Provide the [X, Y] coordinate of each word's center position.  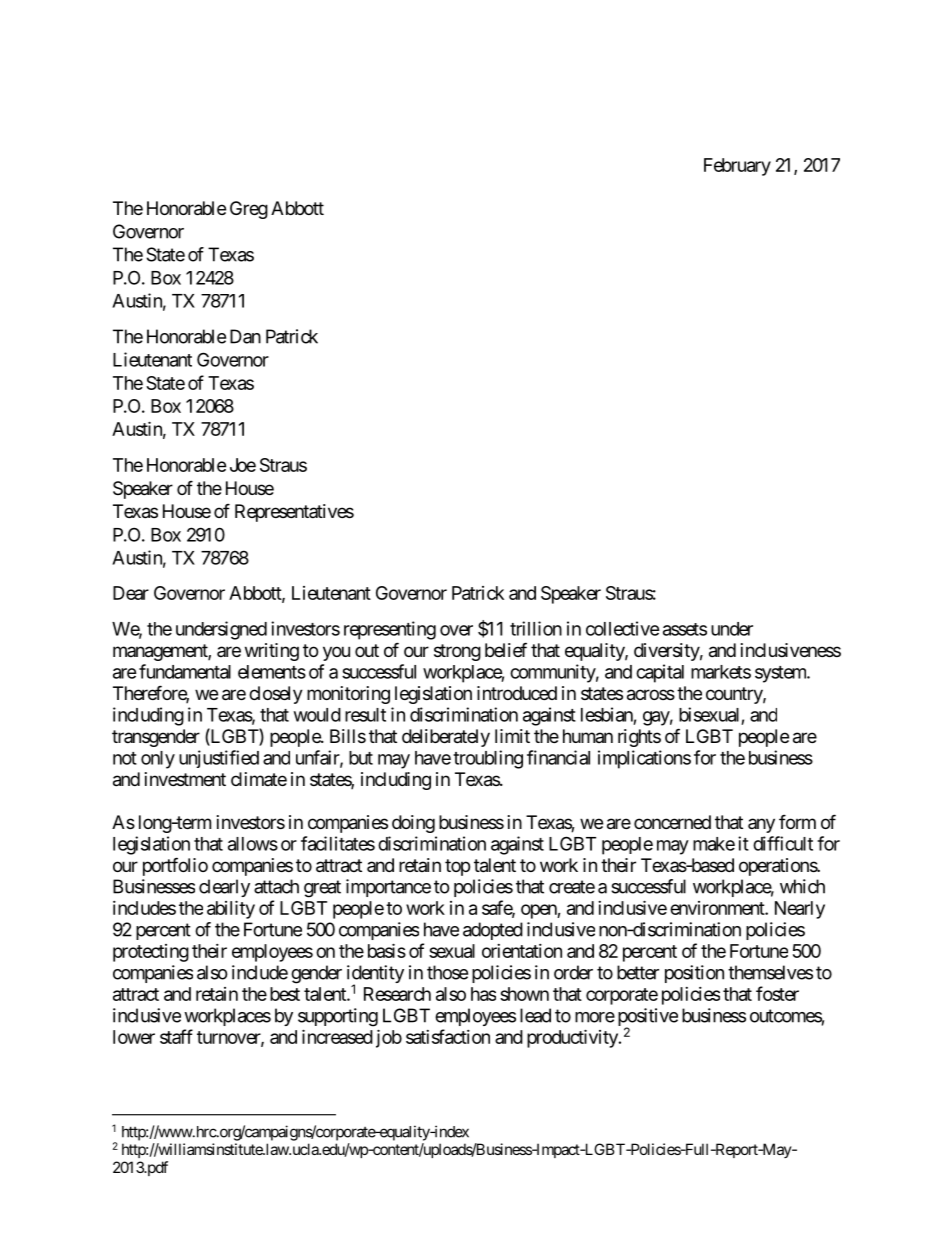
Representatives [294, 513]
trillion [536, 628]
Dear [131, 593]
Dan [245, 336]
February [737, 167]
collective [623, 628]
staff [176, 1036]
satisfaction [448, 1036]
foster [777, 993]
